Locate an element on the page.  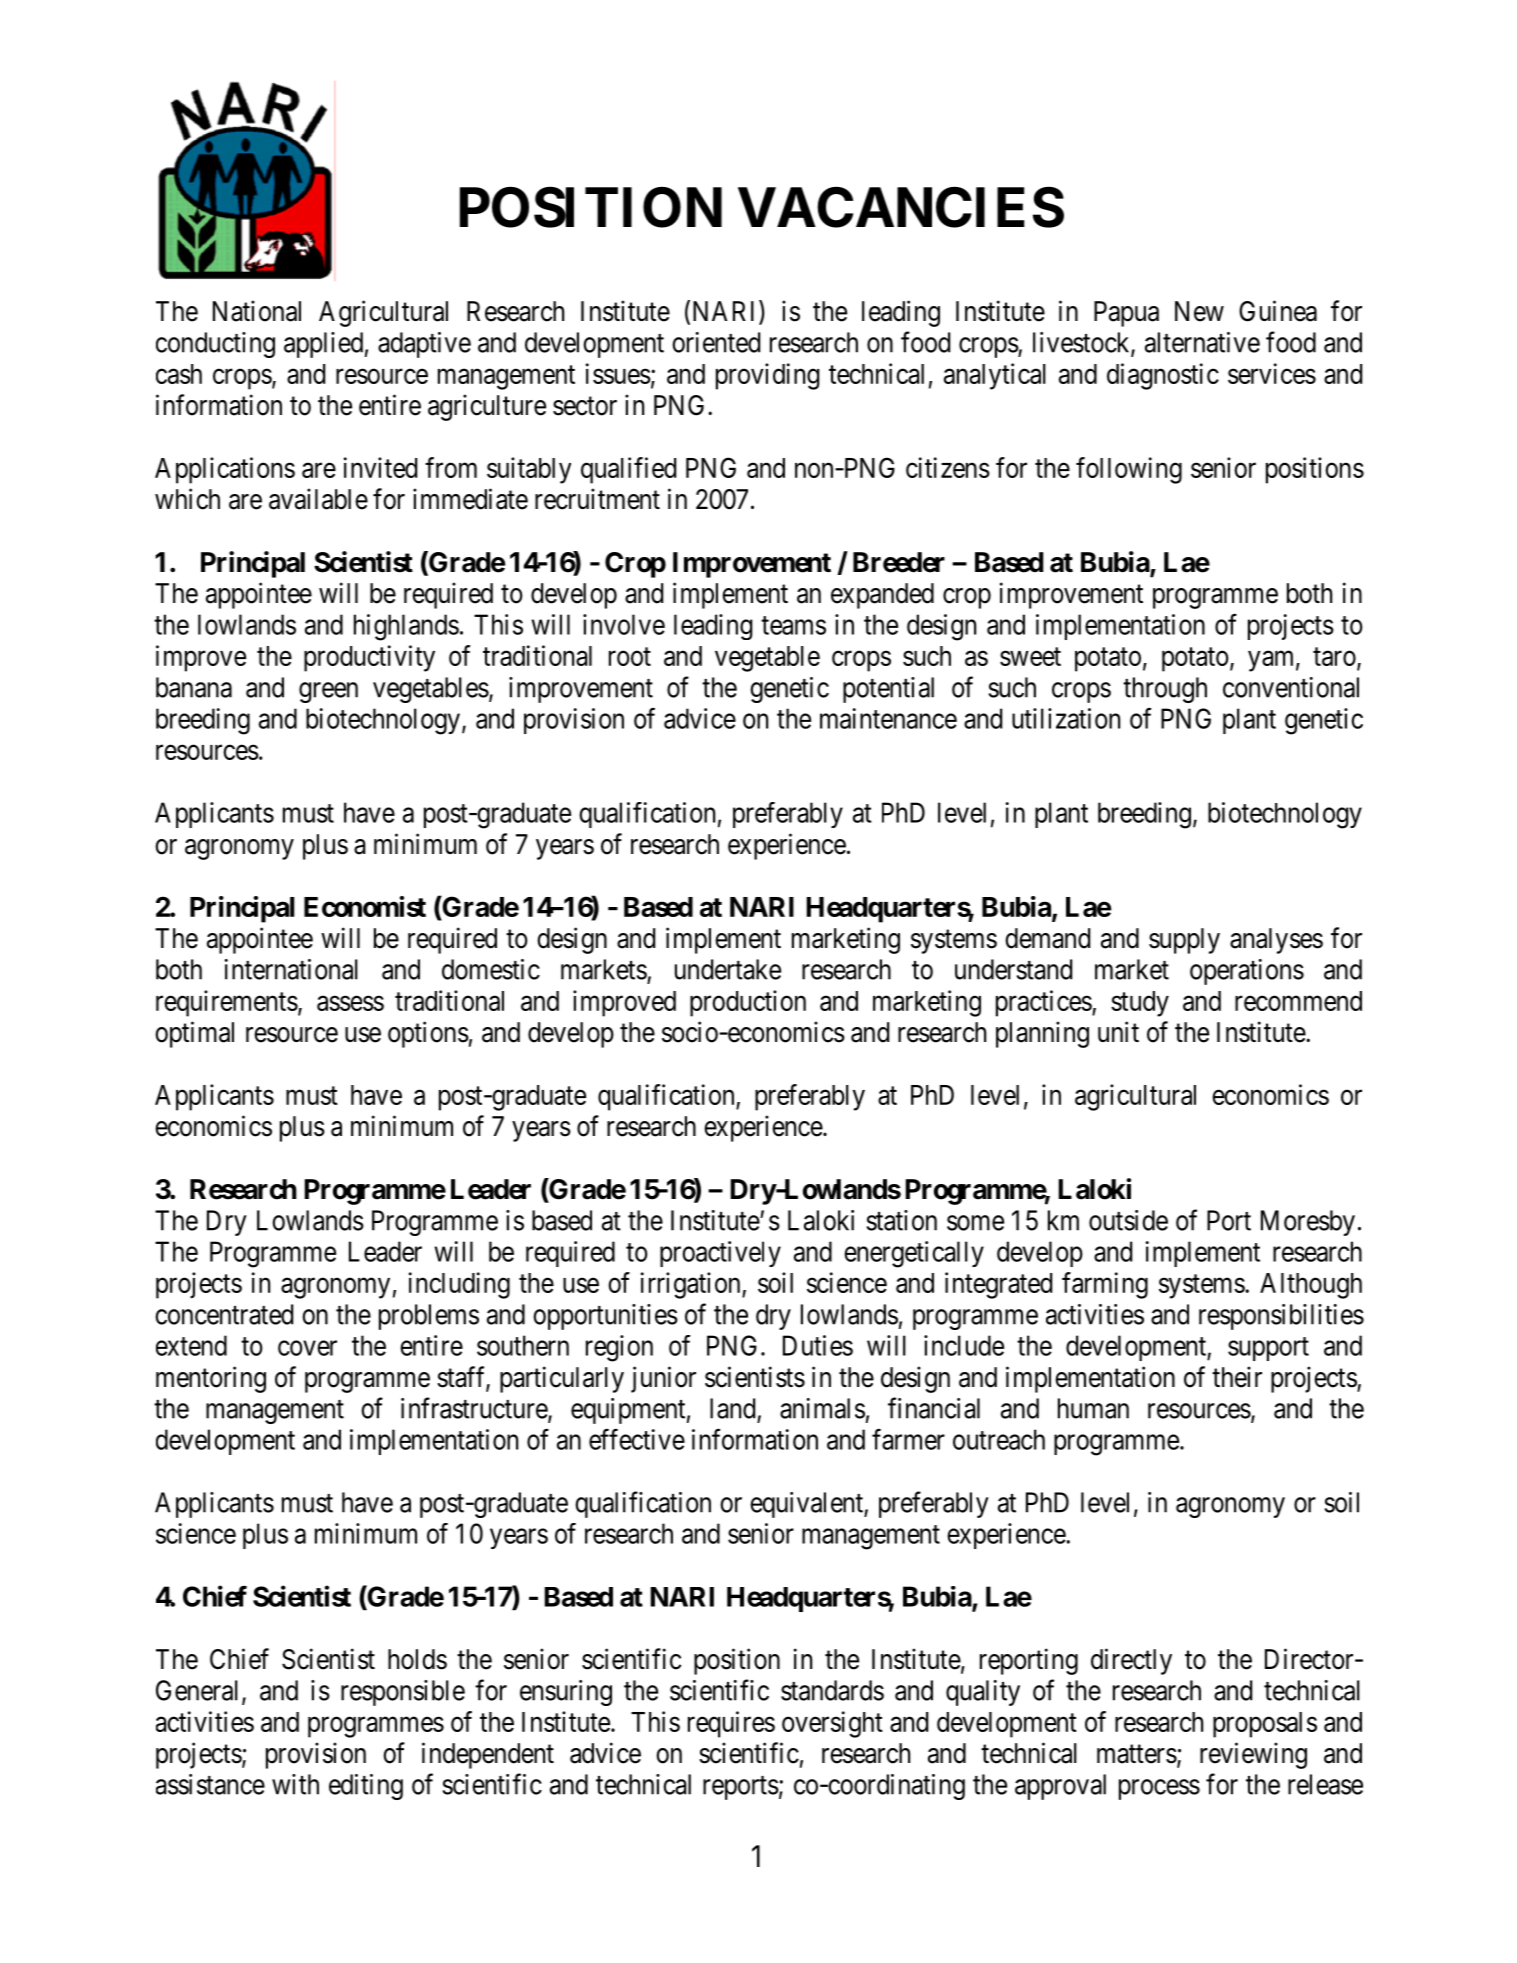
conducting is located at coordinates (215, 345).
